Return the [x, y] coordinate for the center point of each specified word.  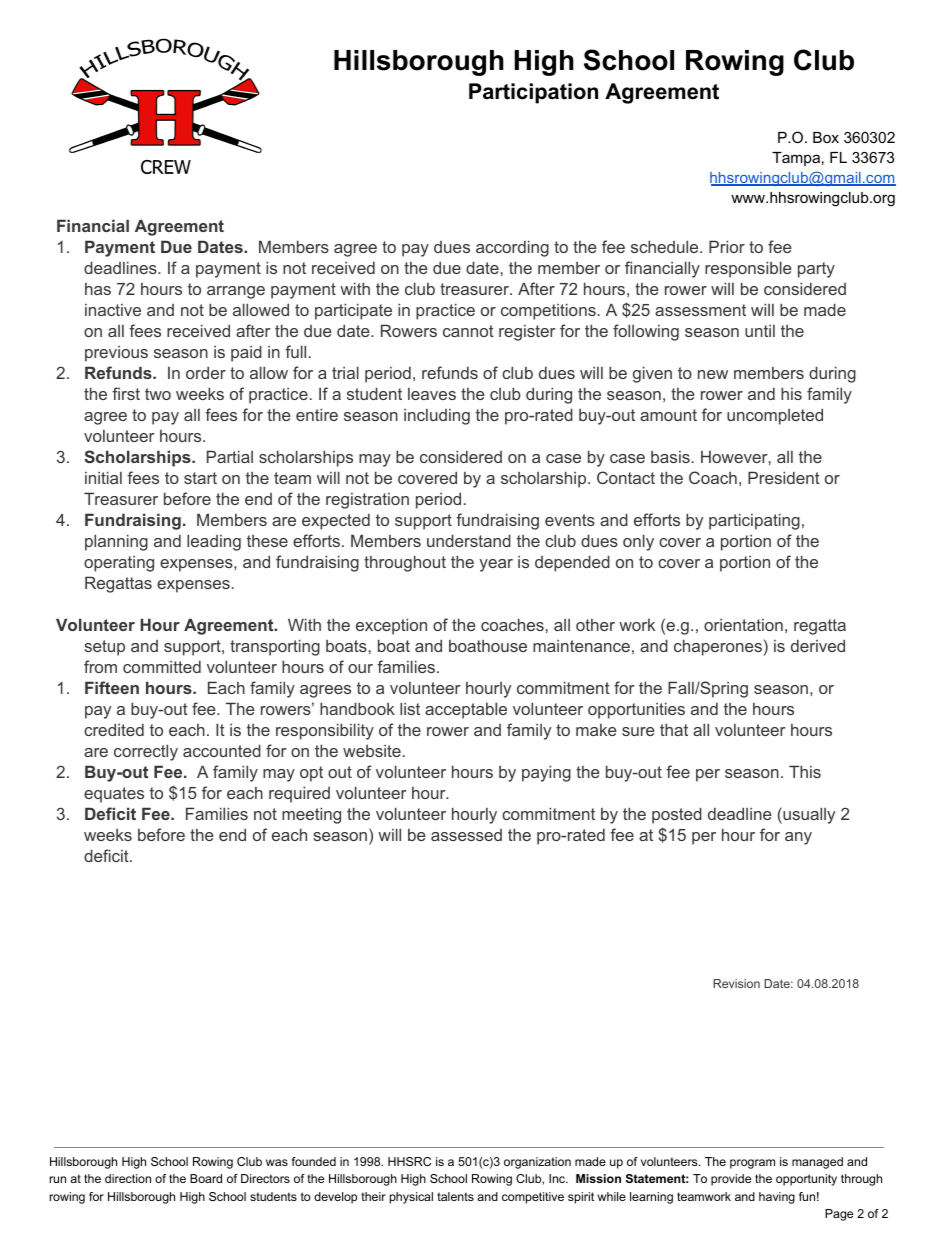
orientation [743, 625]
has [98, 289]
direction [128, 1178]
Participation [533, 93]
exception [391, 626]
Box [826, 137]
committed [162, 666]
